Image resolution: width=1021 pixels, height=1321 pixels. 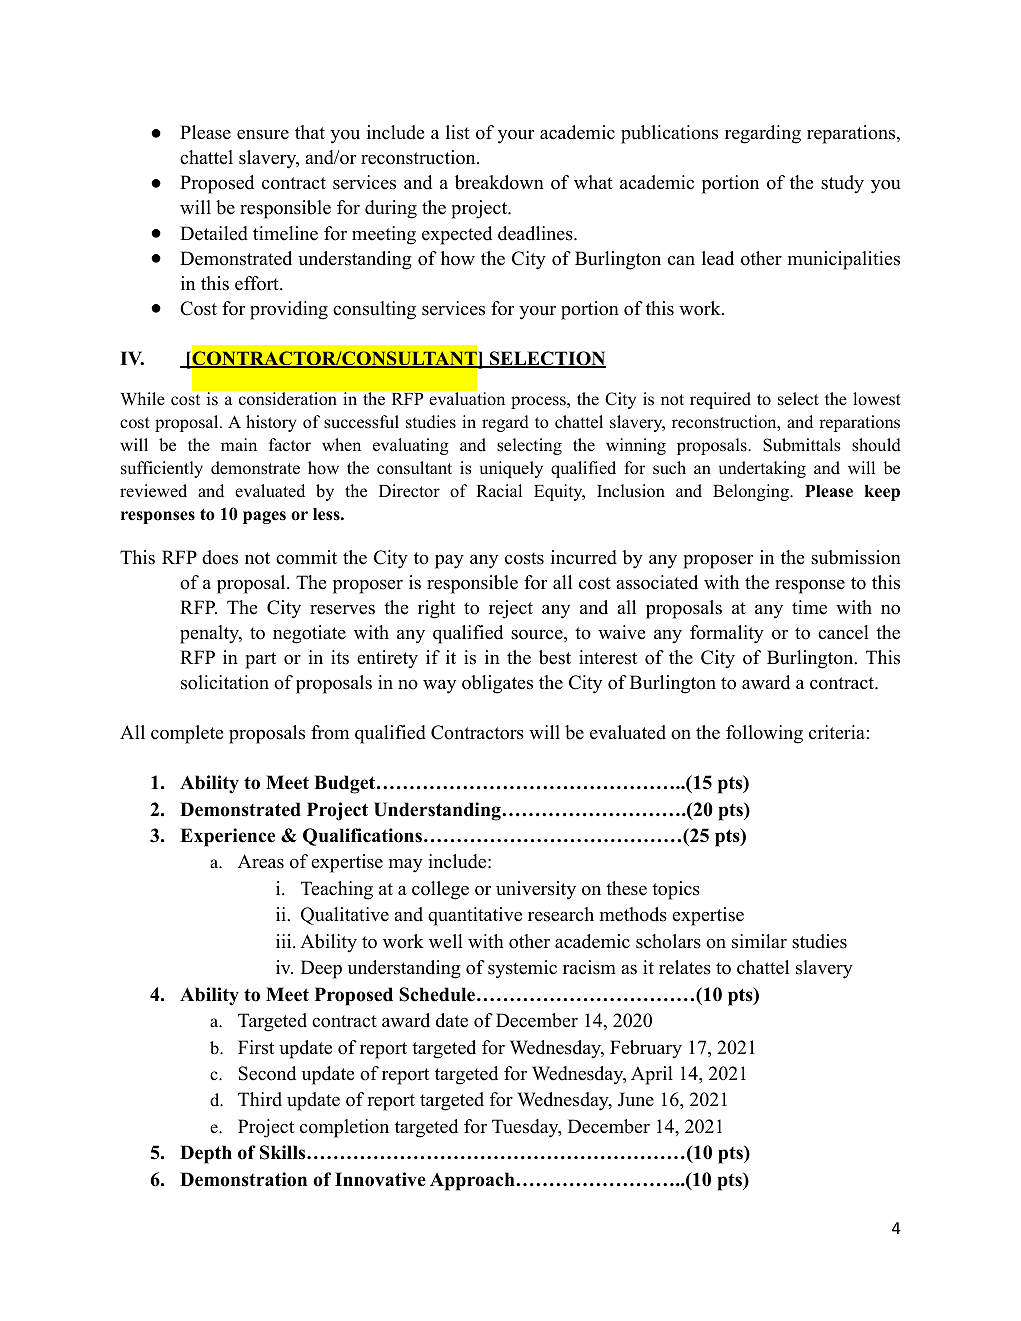 I want to click on Innovative, so click(x=380, y=1179).
